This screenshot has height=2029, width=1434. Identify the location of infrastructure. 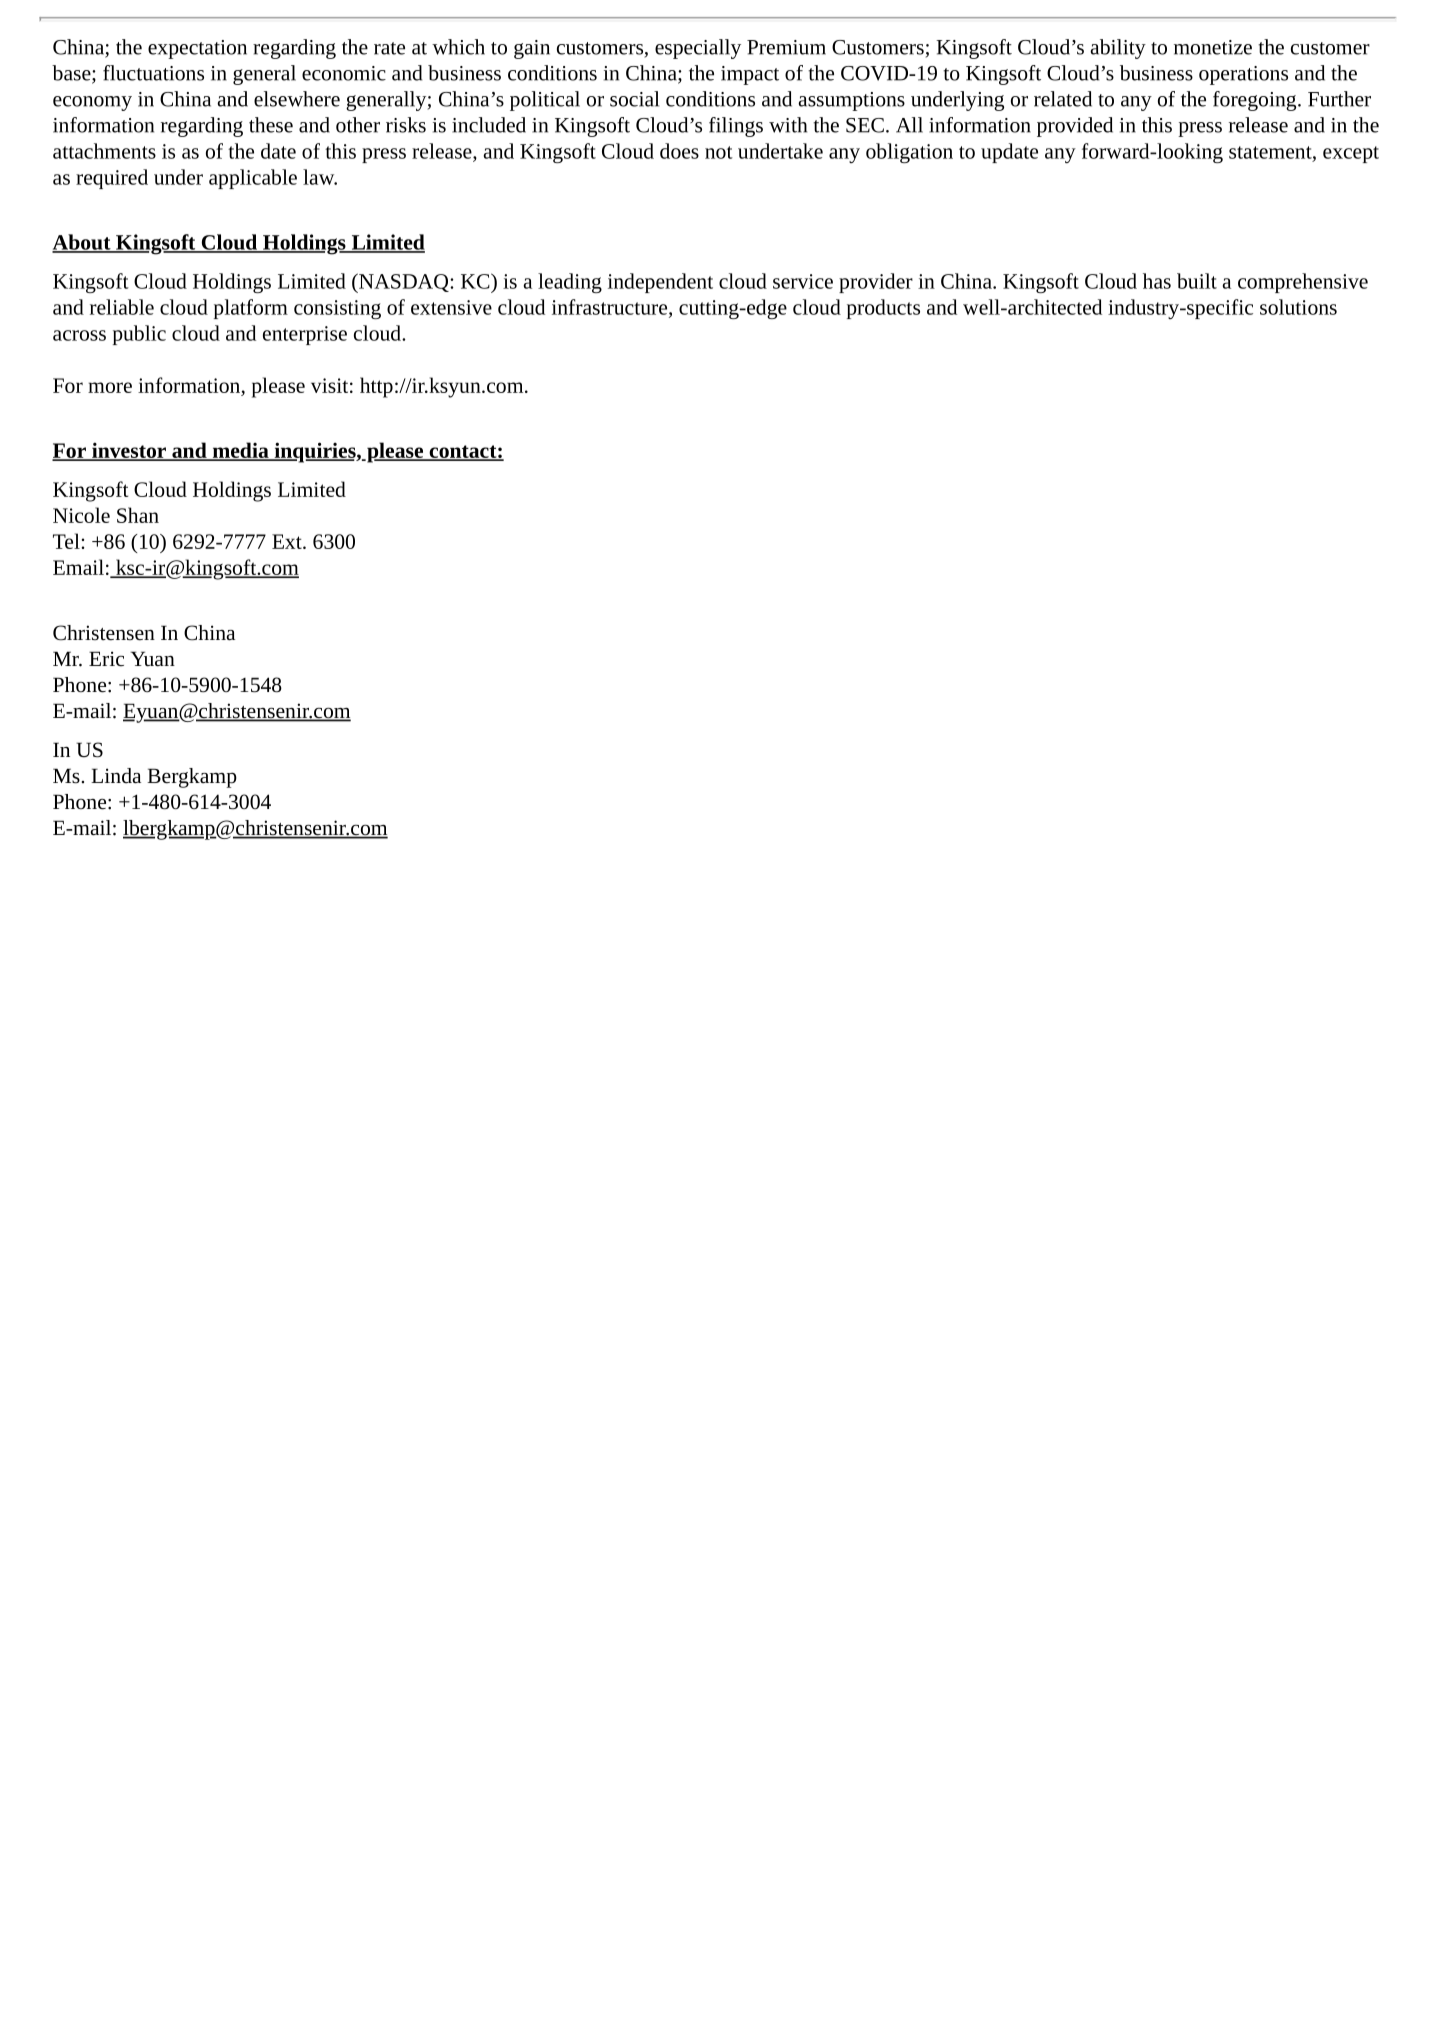
(611, 308).
